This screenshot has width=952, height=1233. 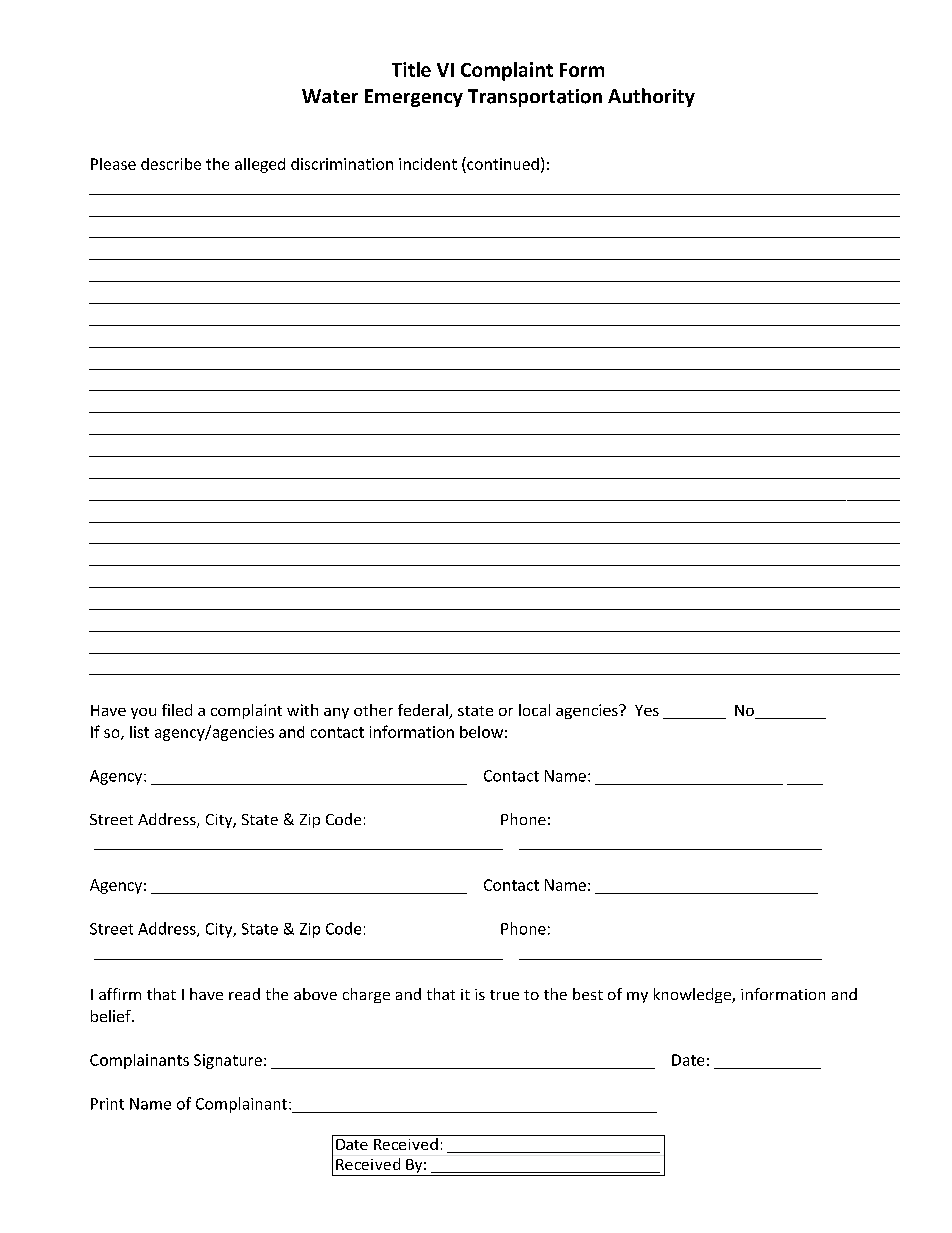 What do you see at coordinates (139, 732) in the screenshot?
I see `list` at bounding box center [139, 732].
